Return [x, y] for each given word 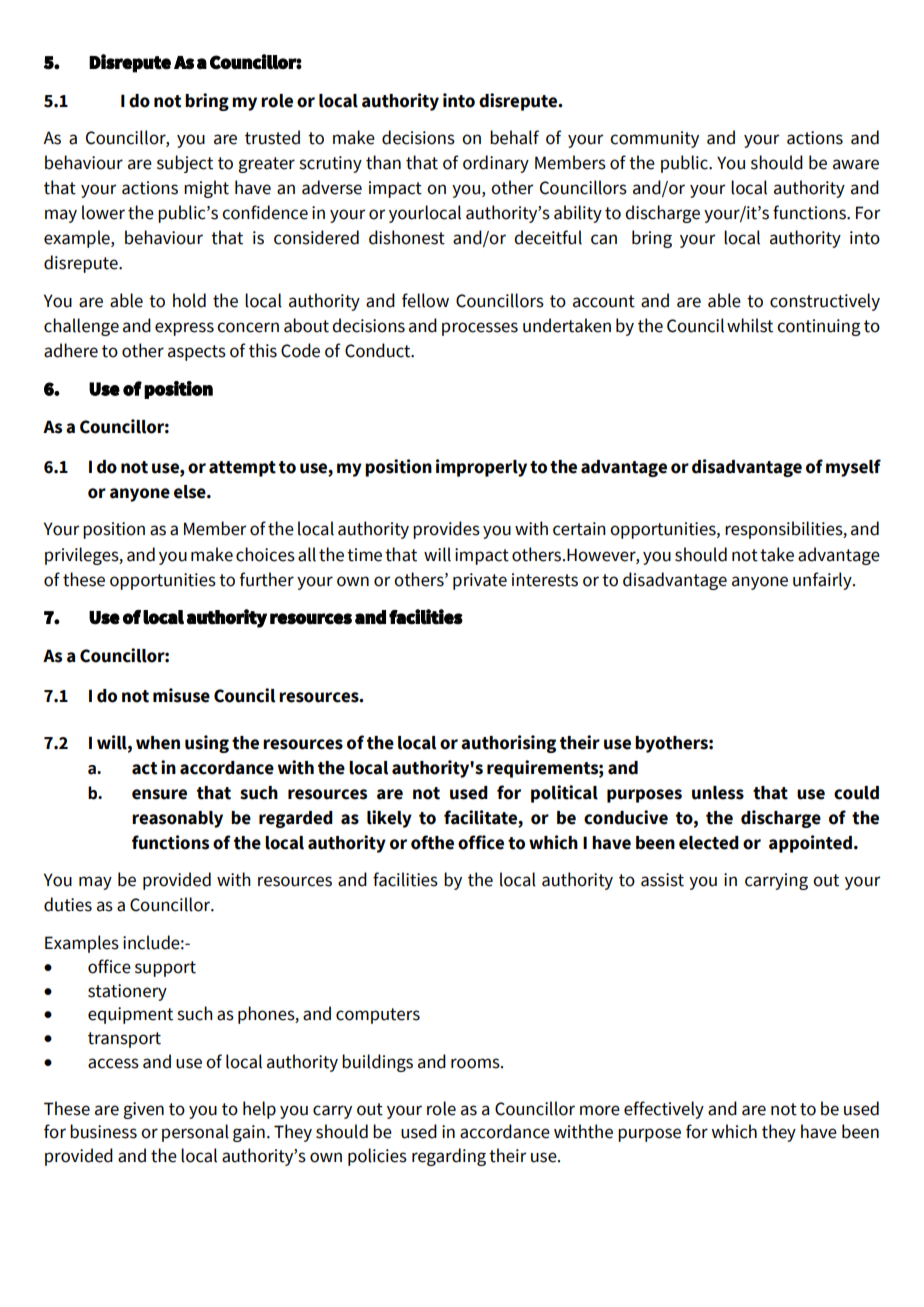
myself [853, 468]
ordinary [496, 164]
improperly [481, 468]
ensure [159, 794]
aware [856, 164]
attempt [242, 469]
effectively [664, 1110]
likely [389, 819]
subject [185, 164]
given [143, 1110]
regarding [449, 1157]
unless [718, 793]
